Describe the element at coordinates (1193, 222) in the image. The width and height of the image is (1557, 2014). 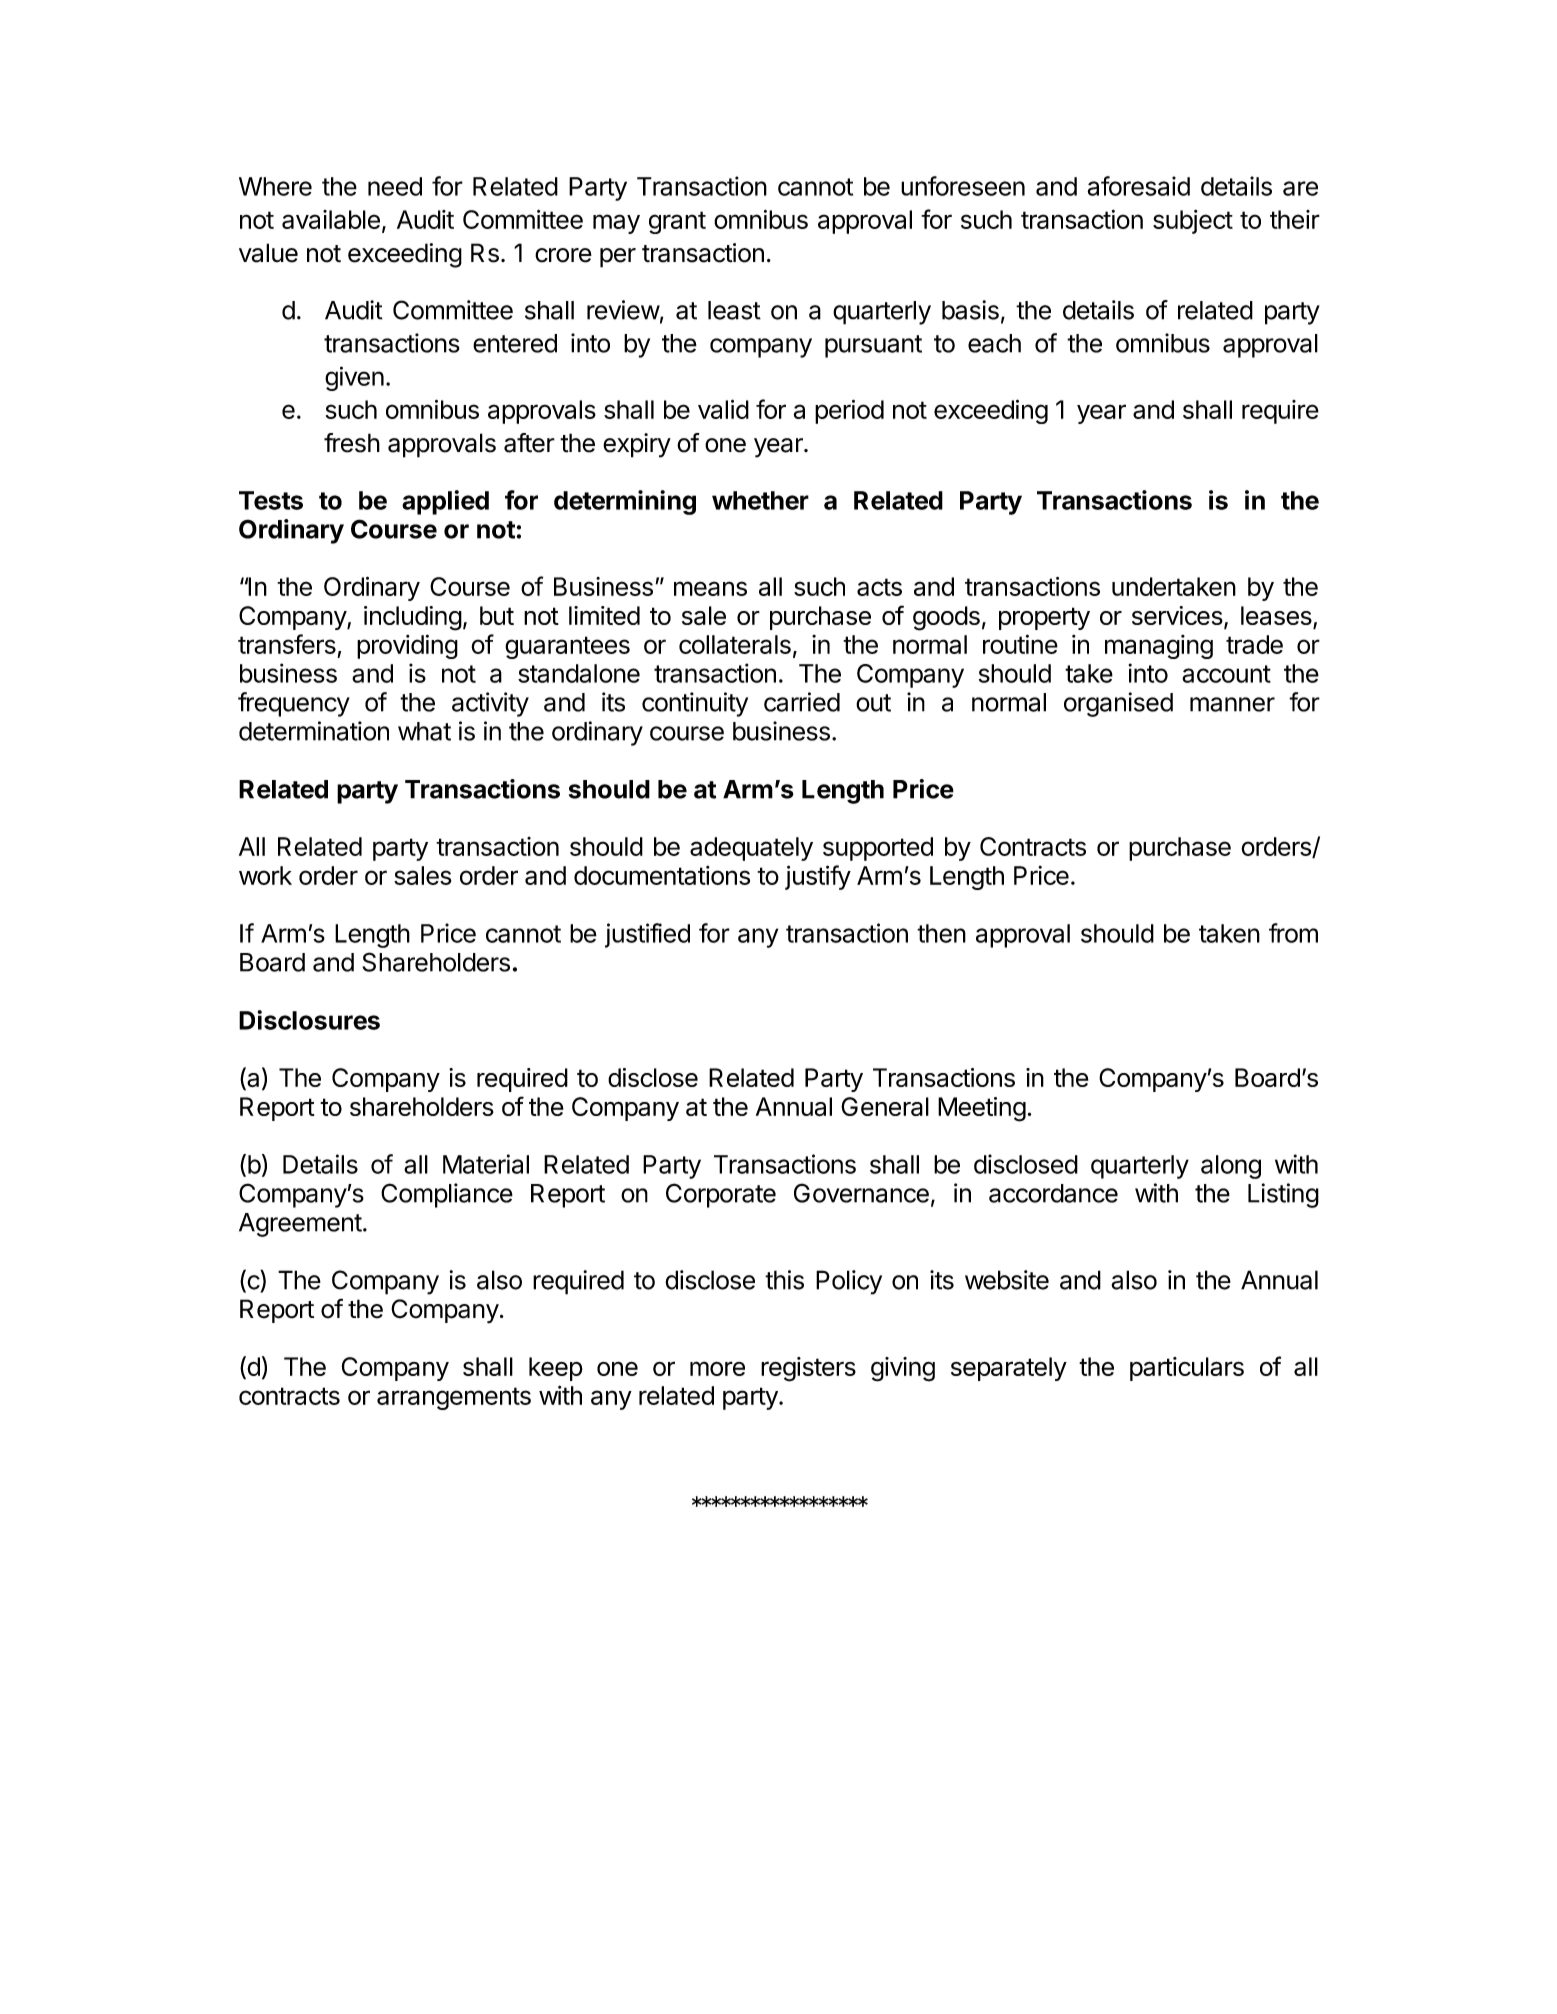
I see `subject` at that location.
